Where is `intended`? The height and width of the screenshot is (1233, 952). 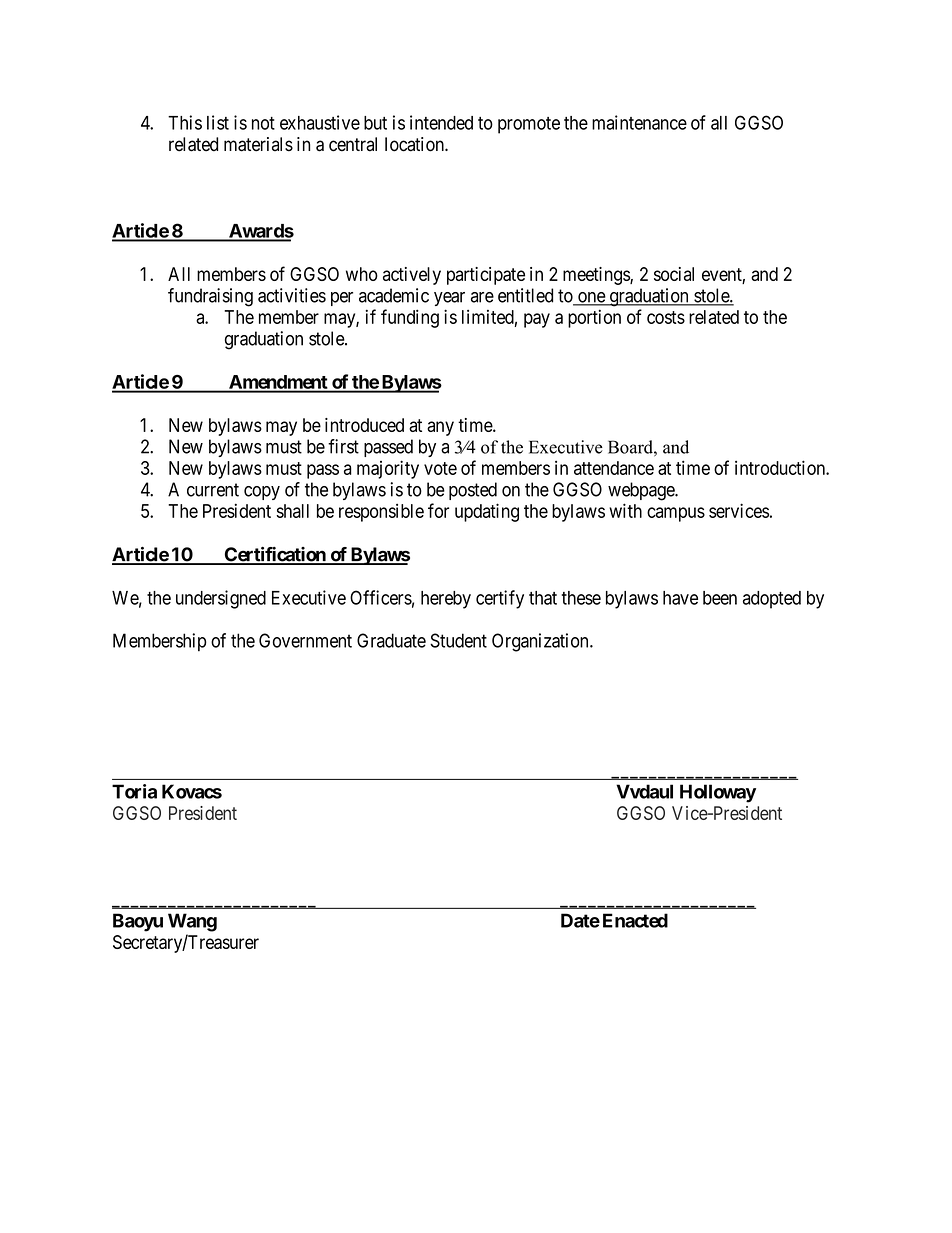 intended is located at coordinates (441, 122).
